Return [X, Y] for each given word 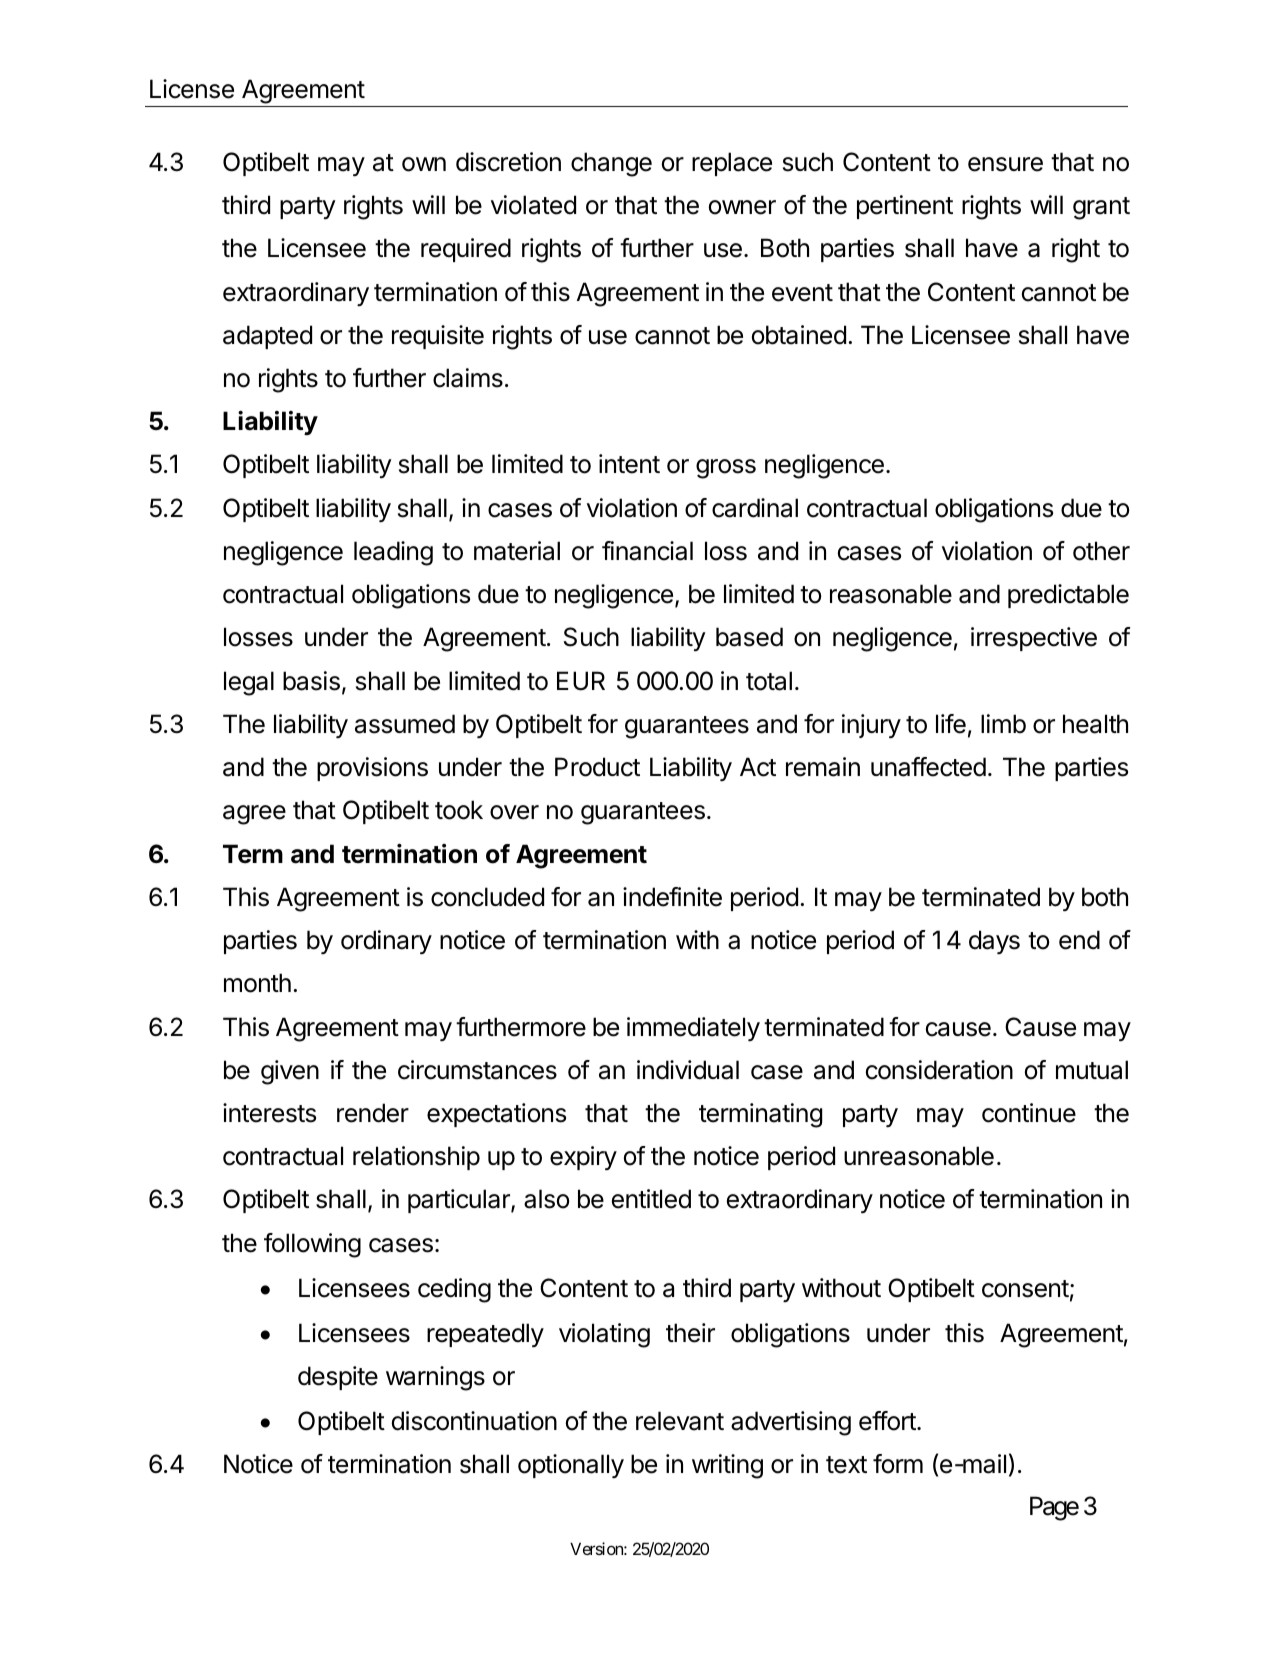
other [1101, 551]
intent [629, 464]
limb [1003, 724]
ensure [1005, 164]
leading [393, 553]
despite [338, 1378]
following [312, 1245]
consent [1025, 1289]
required [466, 250]
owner [742, 207]
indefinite [672, 897]
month [257, 983]
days [994, 942]
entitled [651, 1199]
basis [311, 681]
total [769, 681]
